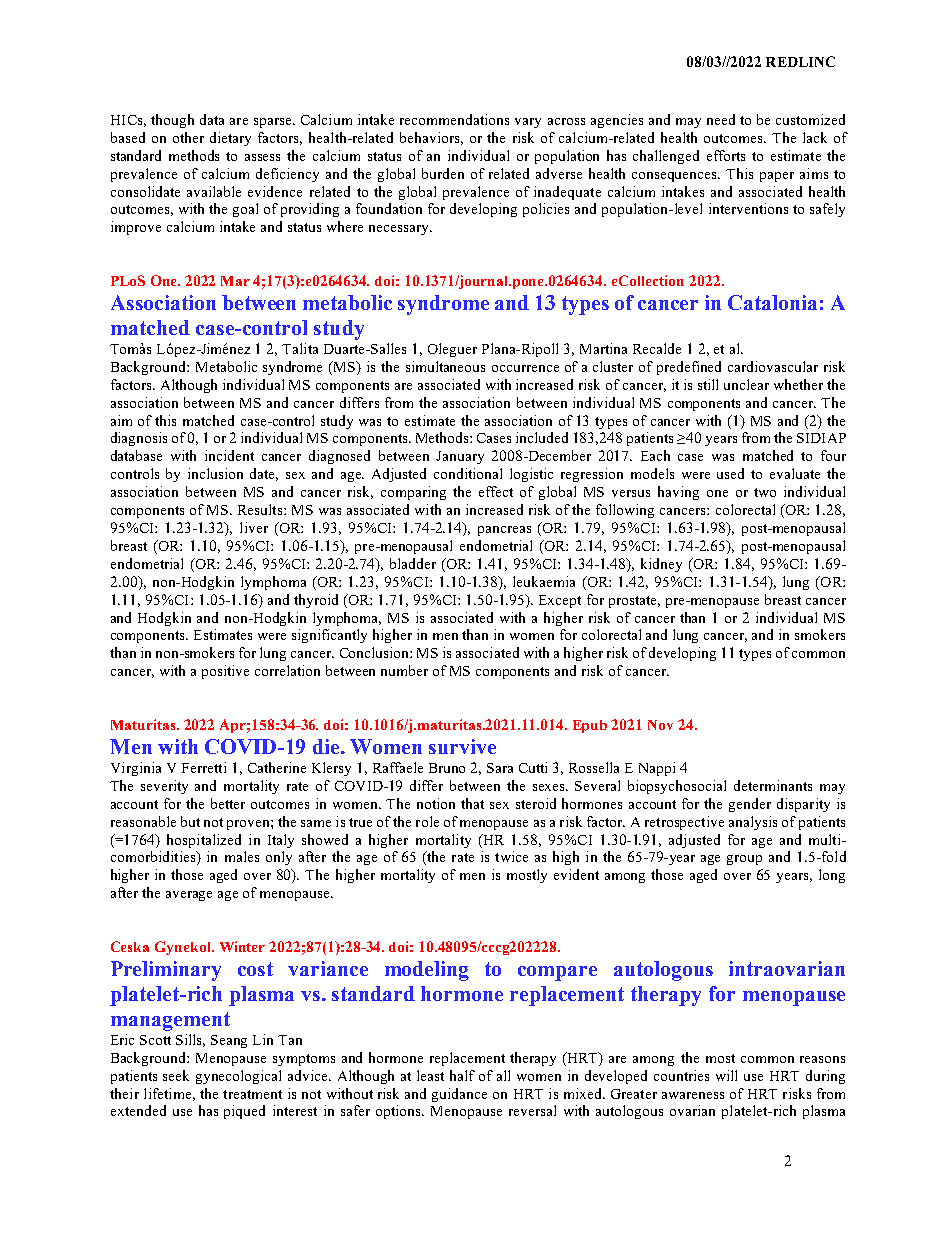 The image size is (952, 1233). What do you see at coordinates (726, 155) in the screenshot?
I see `efforts` at bounding box center [726, 155].
